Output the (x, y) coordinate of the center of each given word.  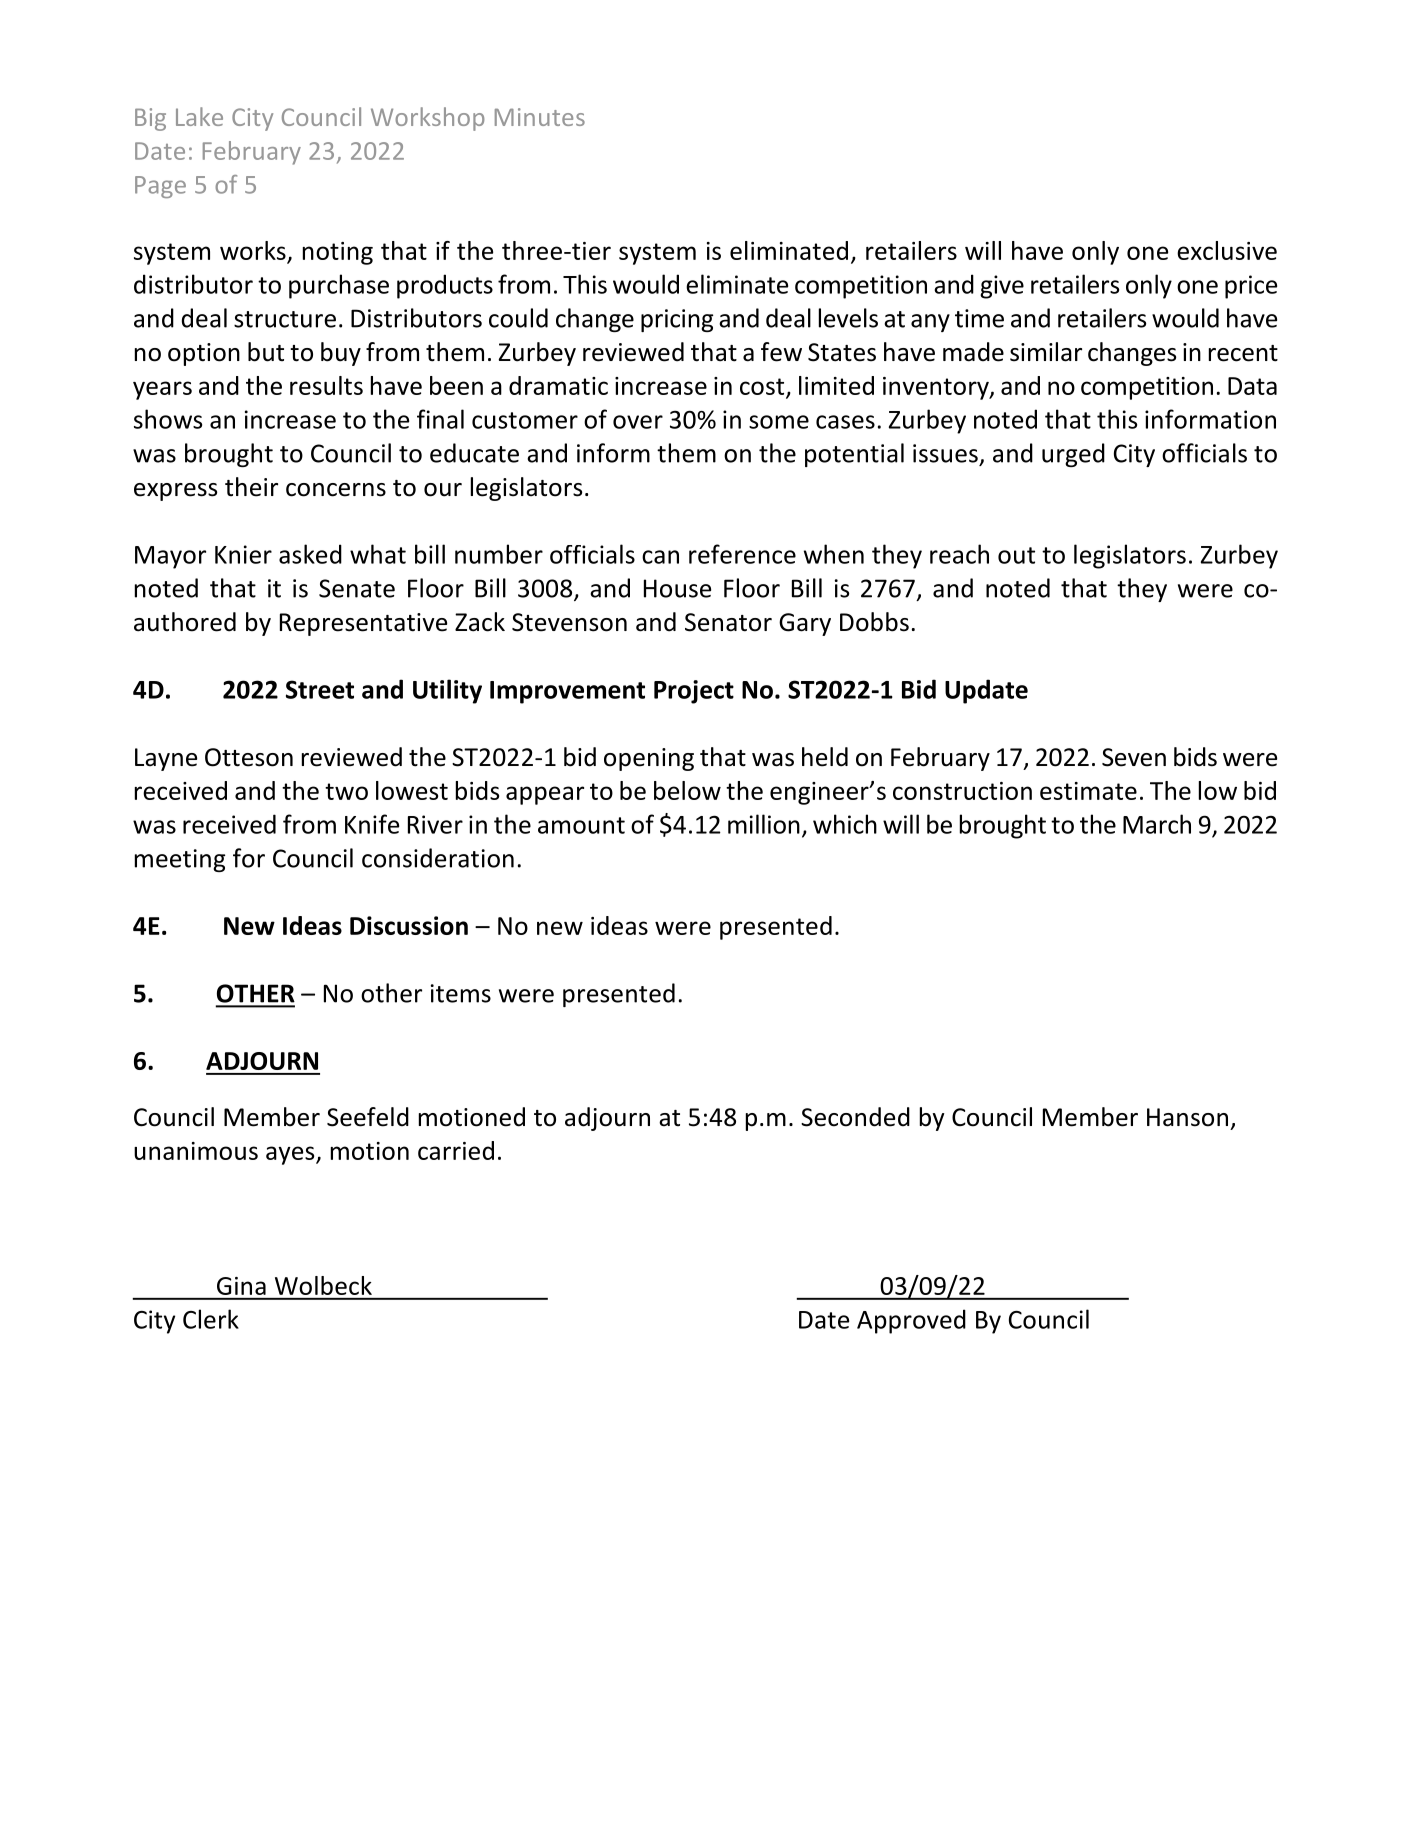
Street (320, 689)
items (461, 993)
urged (1073, 455)
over (638, 422)
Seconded (855, 1117)
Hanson (1187, 1117)
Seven (1134, 757)
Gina (241, 1286)
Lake (199, 116)
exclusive (1227, 250)
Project (694, 692)
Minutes (540, 117)
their (251, 487)
